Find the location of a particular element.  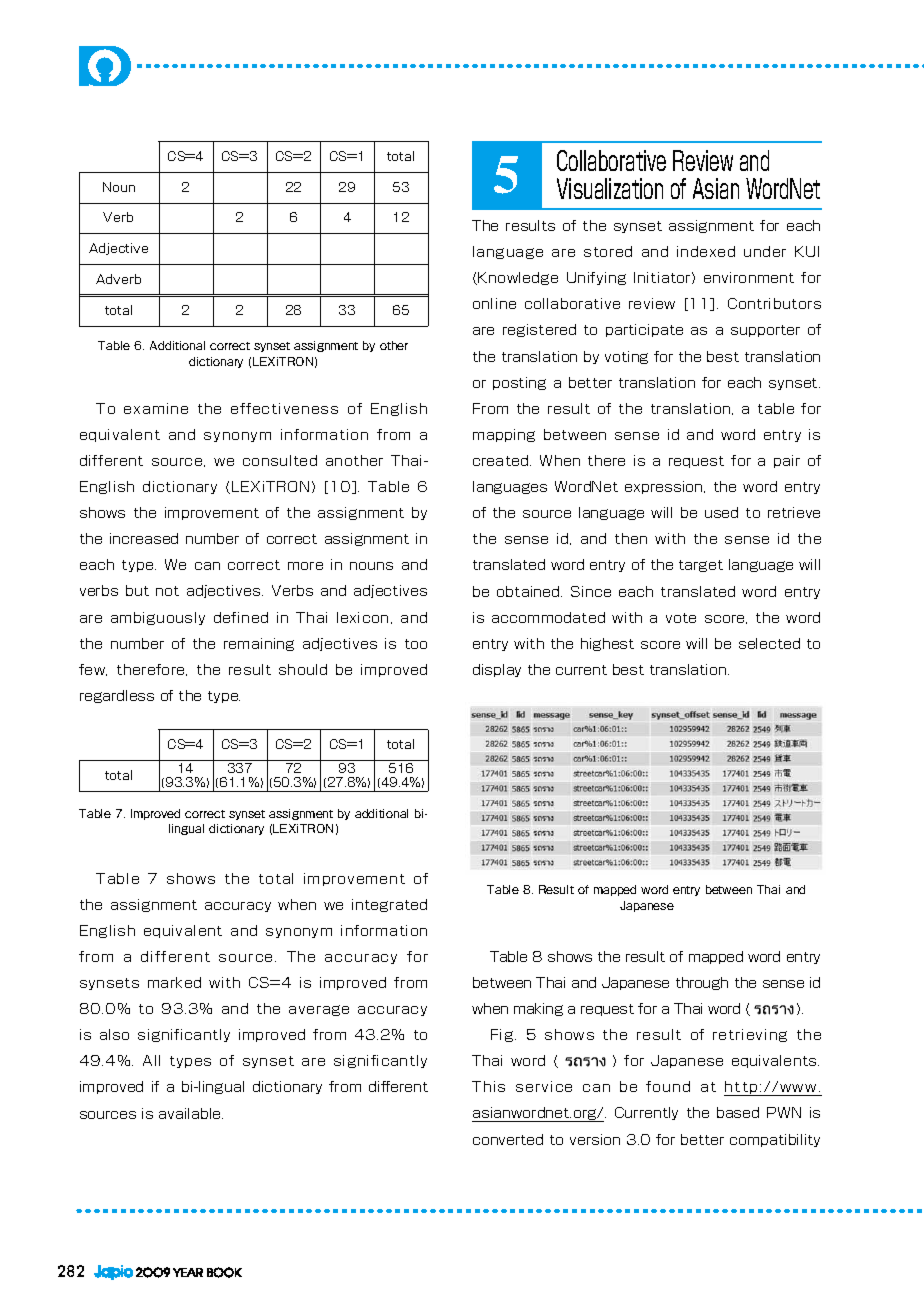

This is located at coordinates (488, 1086).
